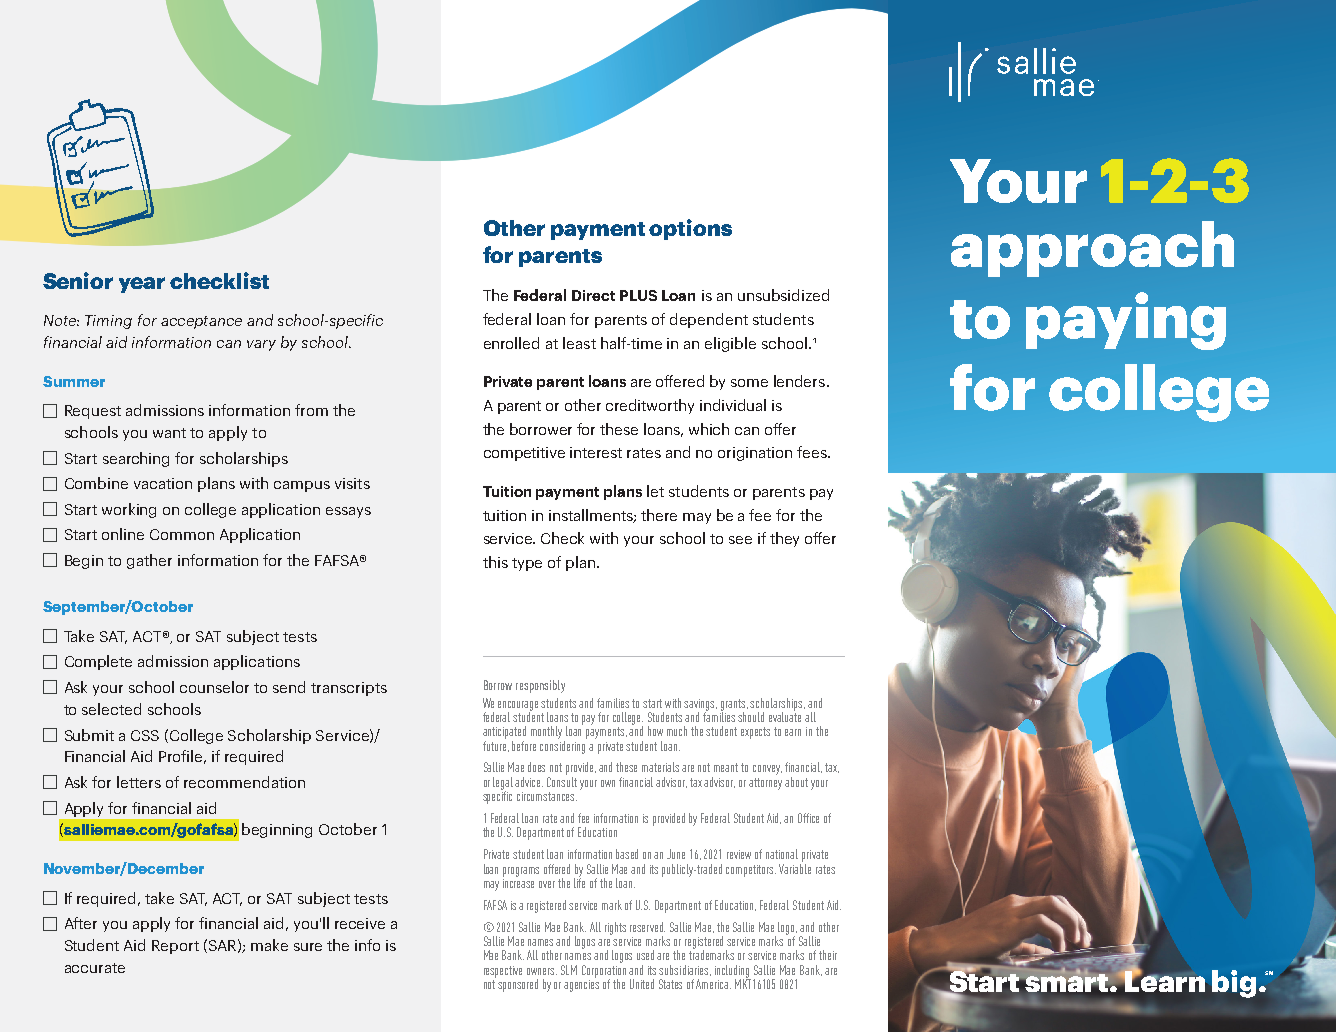 The height and width of the document is (1032, 1336). I want to click on Corporation, so click(604, 972).
